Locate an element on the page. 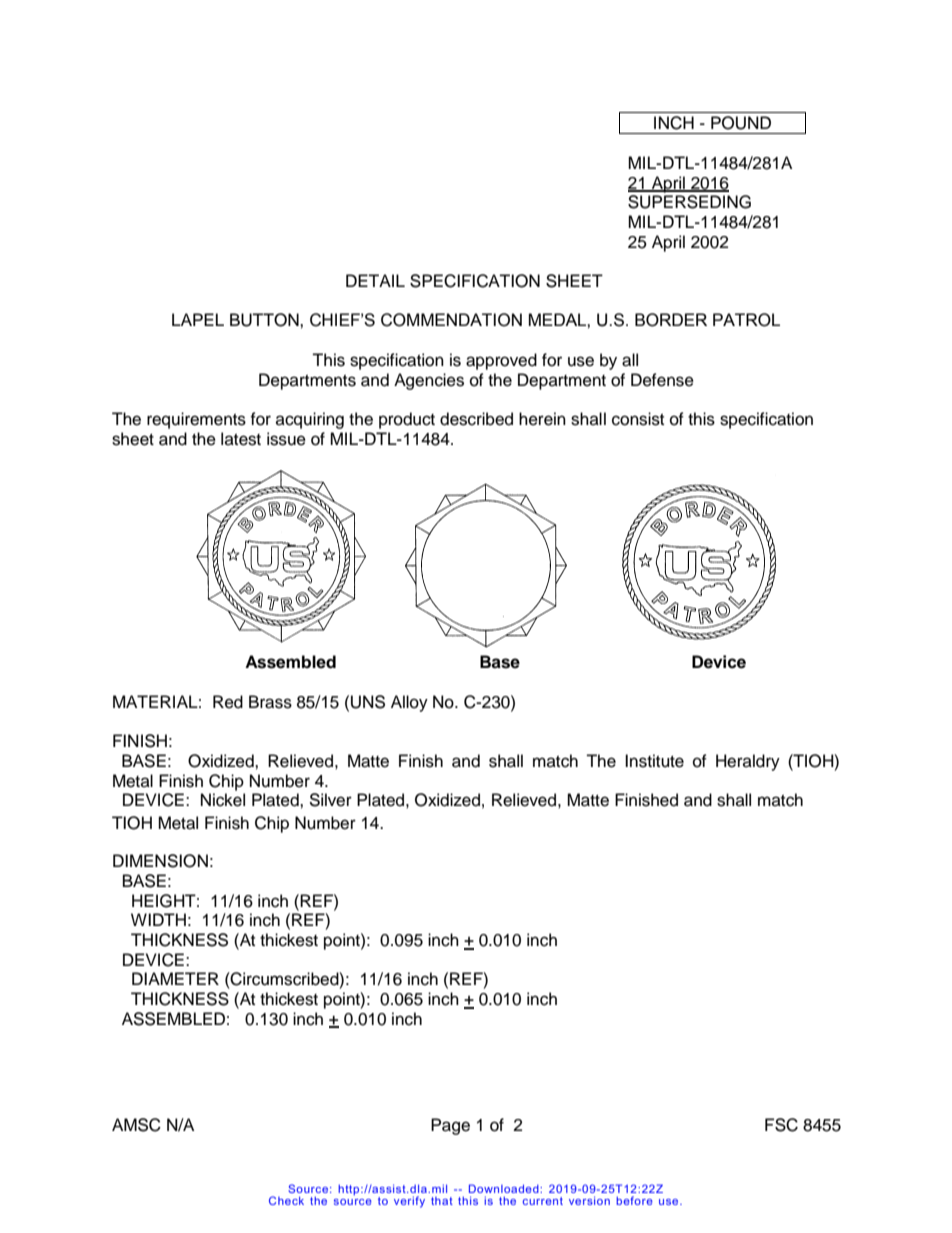 Image resolution: width=952 pixels, height=1233 pixels. described is located at coordinates (476, 419).
